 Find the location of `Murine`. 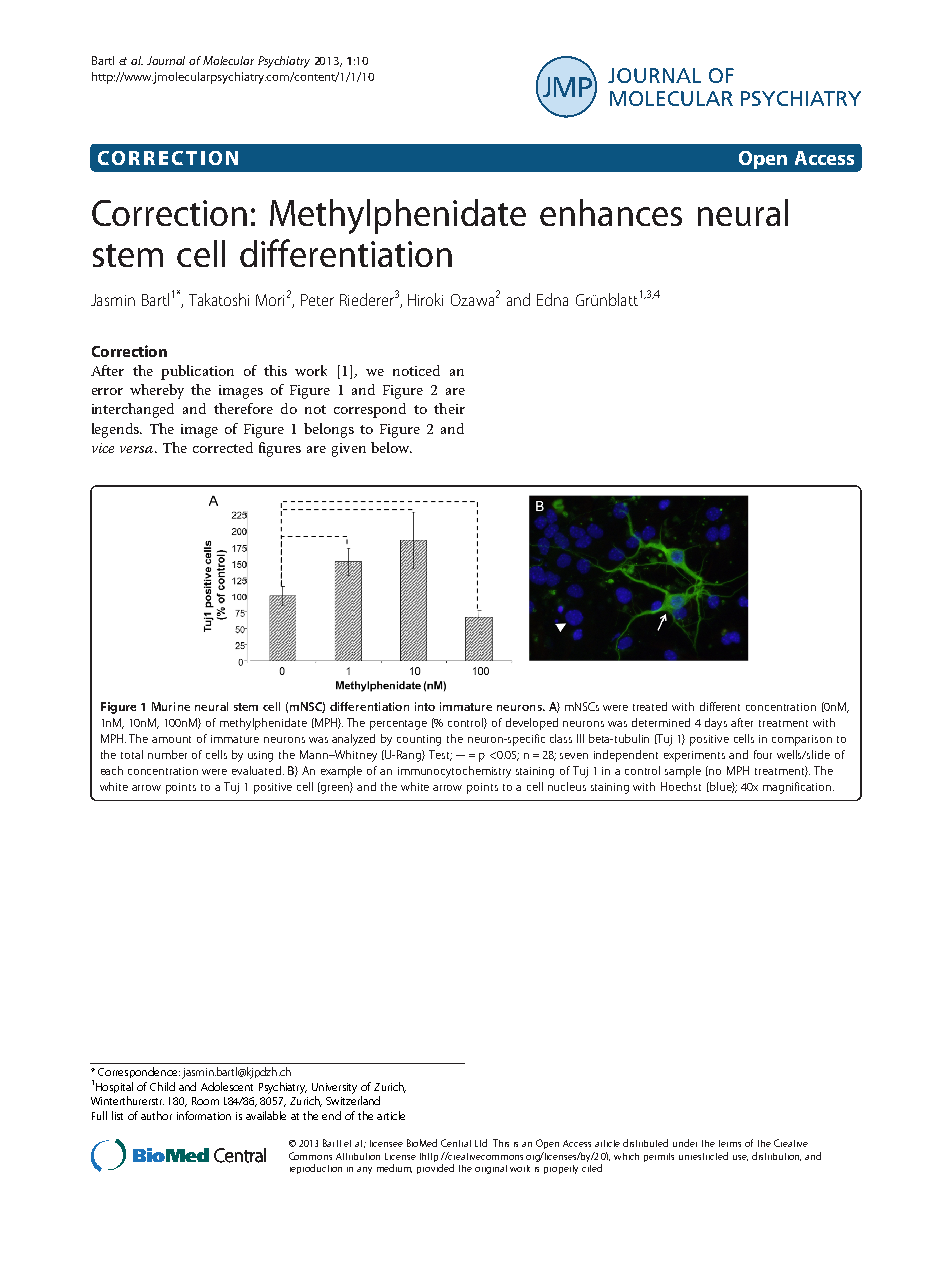

Murine is located at coordinates (171, 706).
